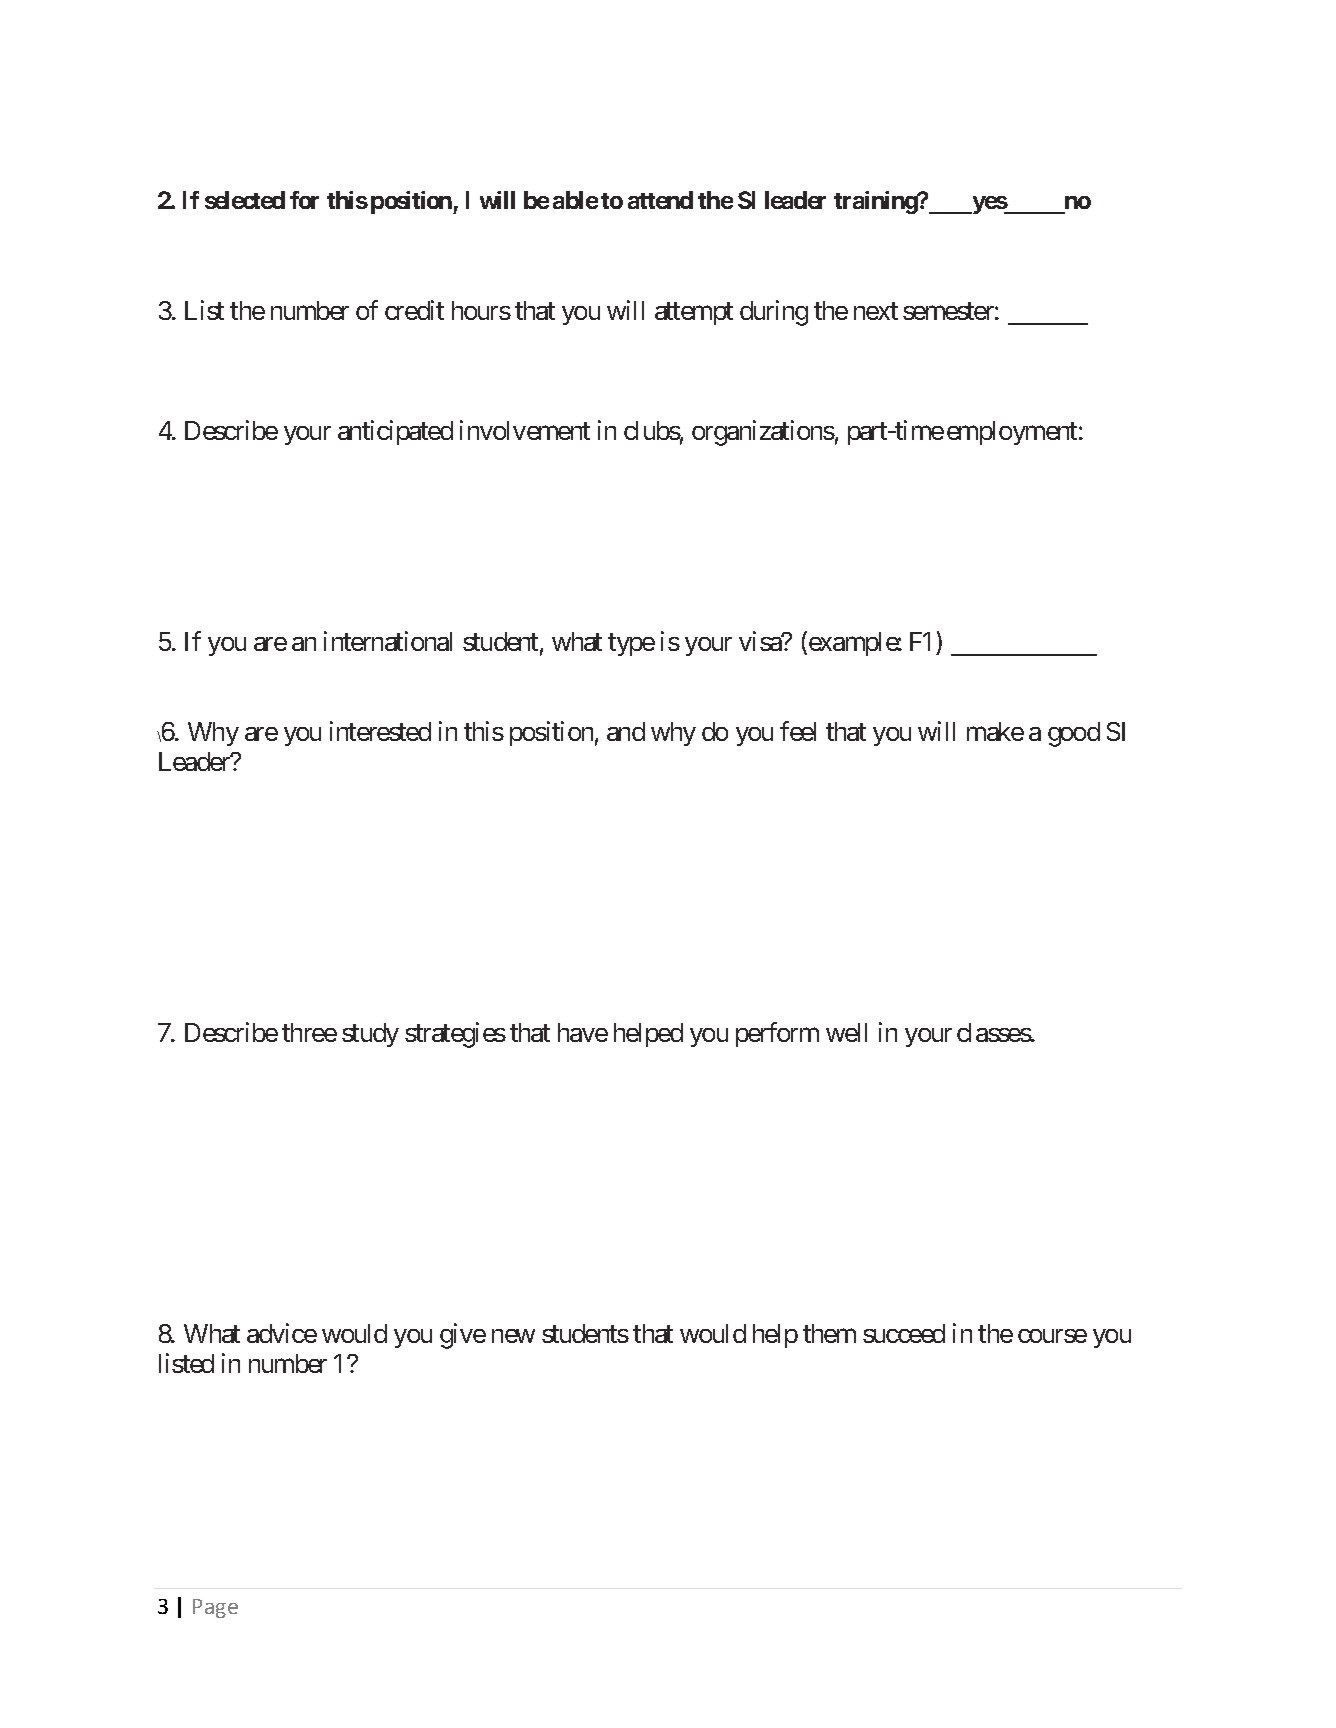  Describe the element at coordinates (513, 1336) in the page. I see `new` at that location.
